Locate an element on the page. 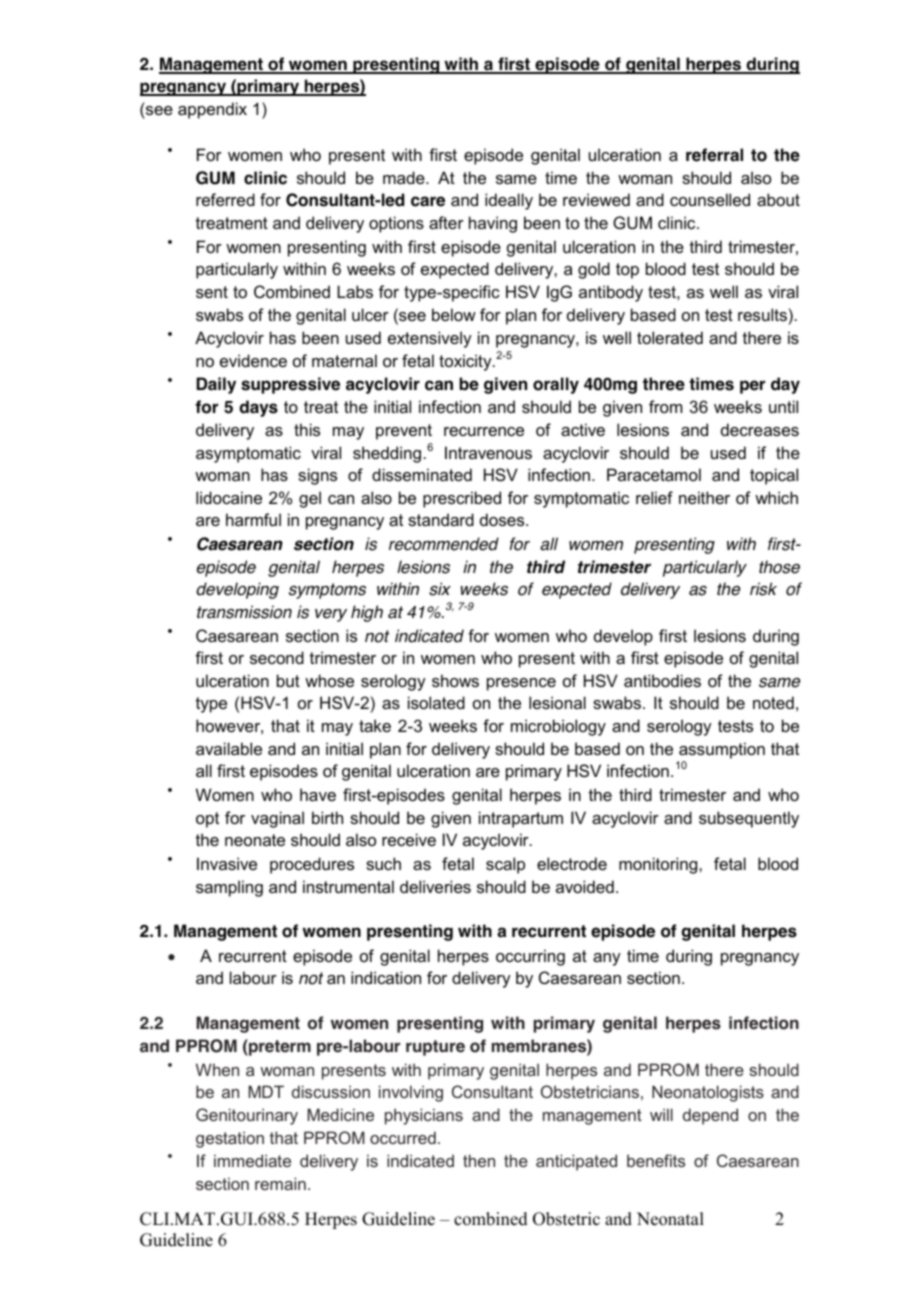 This page has width=924, height=1308. appendix is located at coordinates (212, 110).
